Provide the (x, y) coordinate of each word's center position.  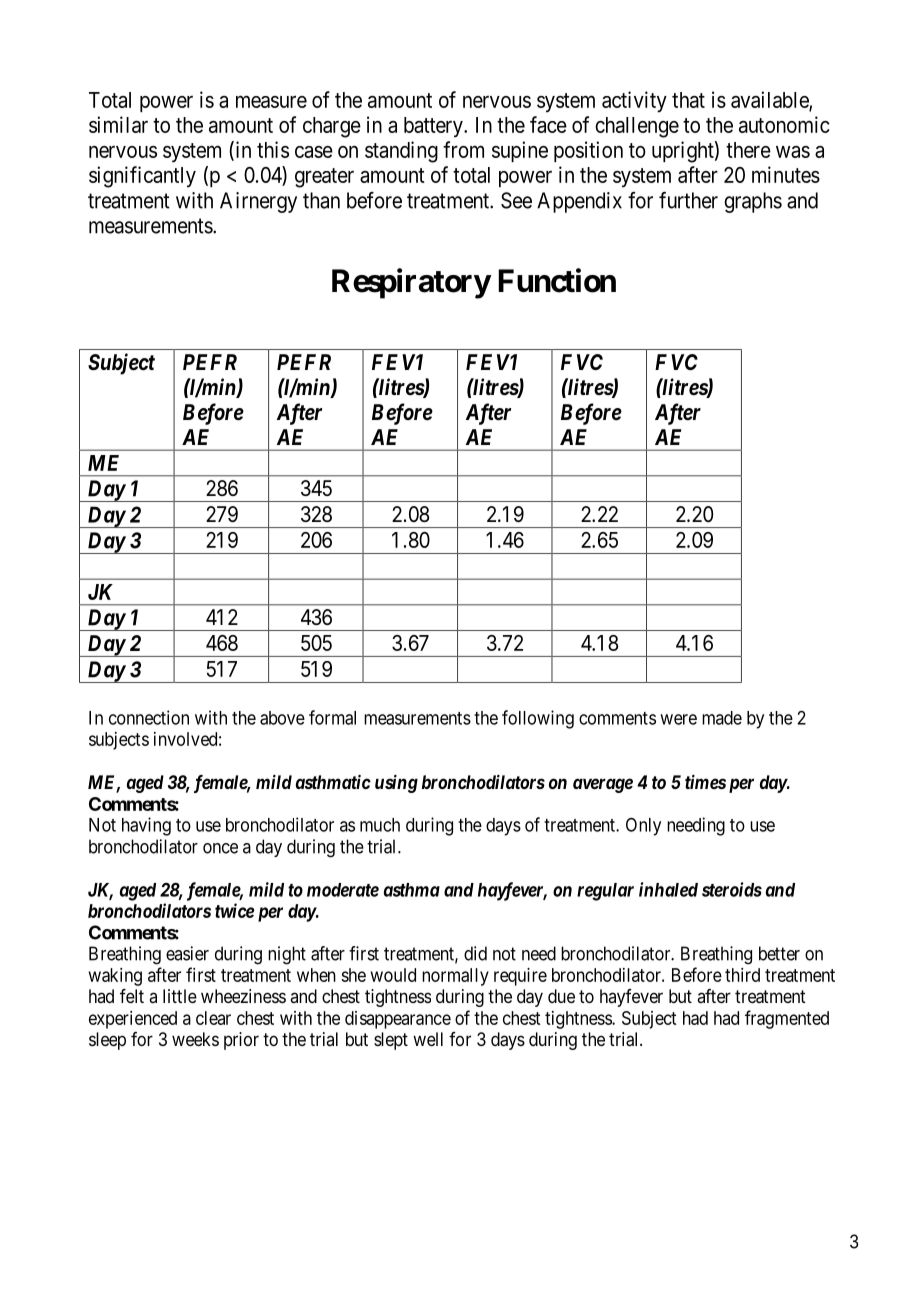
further (688, 200)
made (722, 718)
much (380, 825)
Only (643, 827)
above (282, 718)
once (220, 848)
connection (149, 717)
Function (557, 280)
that (688, 100)
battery (434, 127)
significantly (142, 177)
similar (118, 124)
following (538, 719)
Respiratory (411, 283)
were (678, 719)
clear (213, 1018)
